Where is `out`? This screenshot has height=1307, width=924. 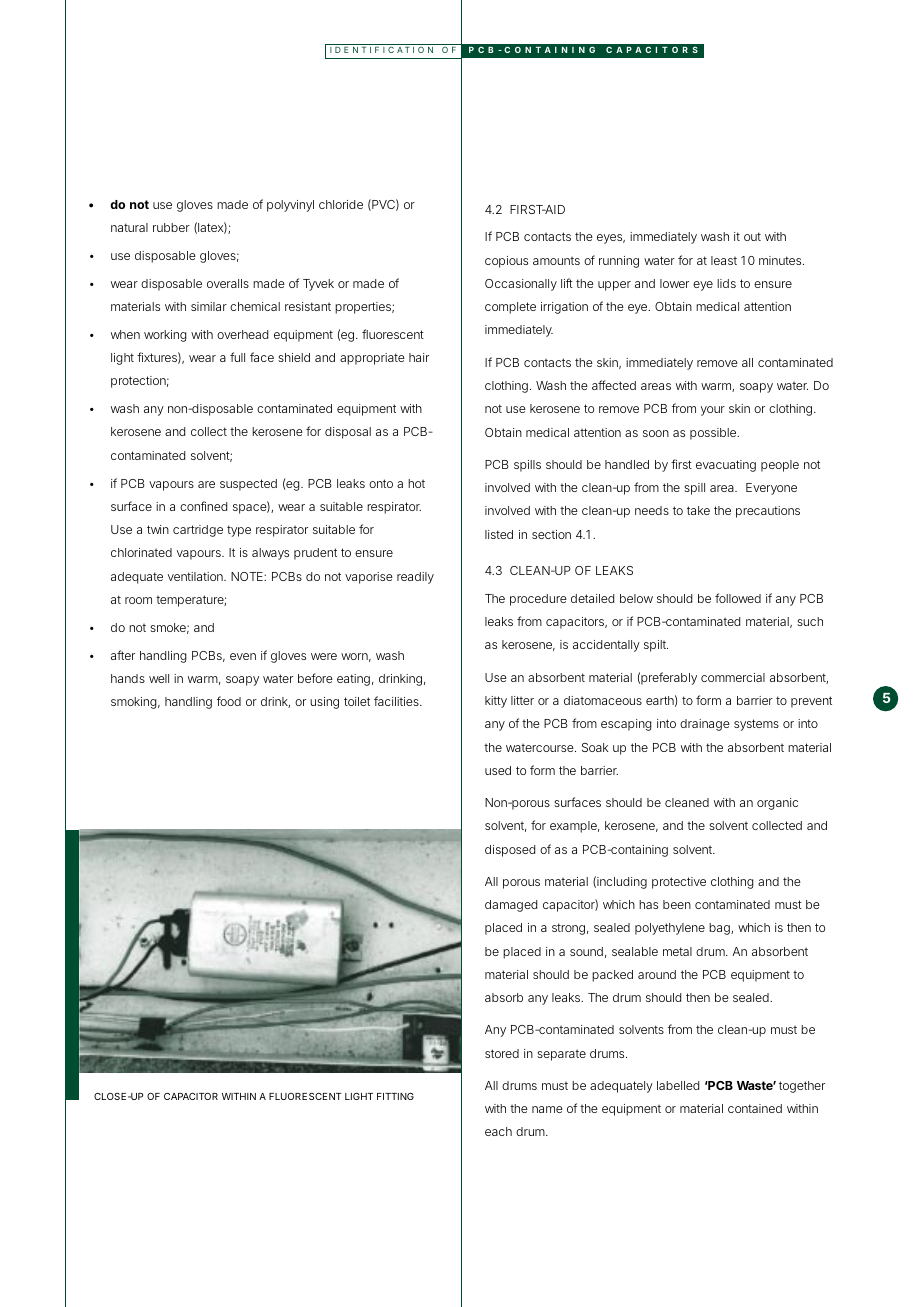 out is located at coordinates (752, 236).
